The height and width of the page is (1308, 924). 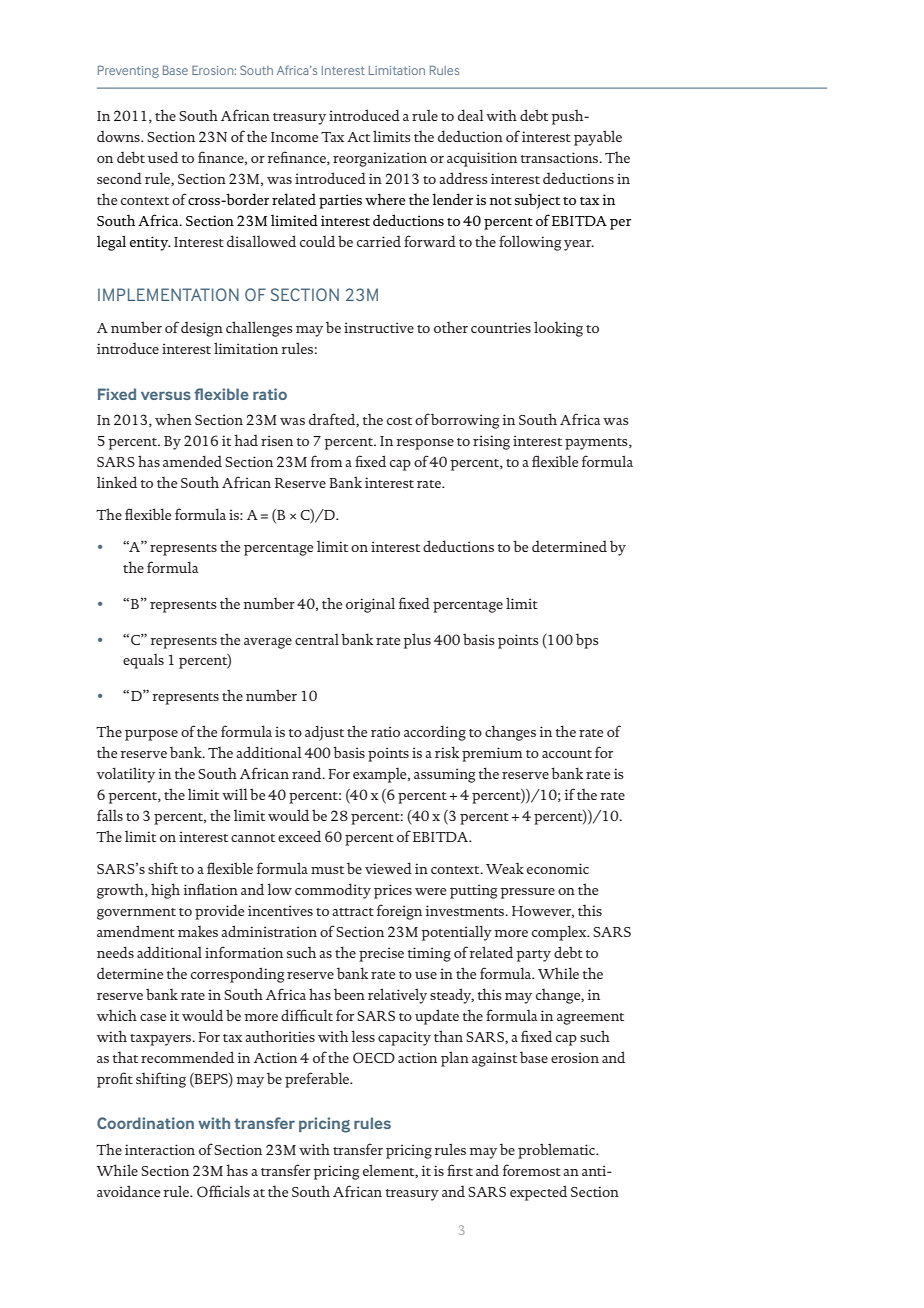 I want to click on used, so click(x=163, y=157).
